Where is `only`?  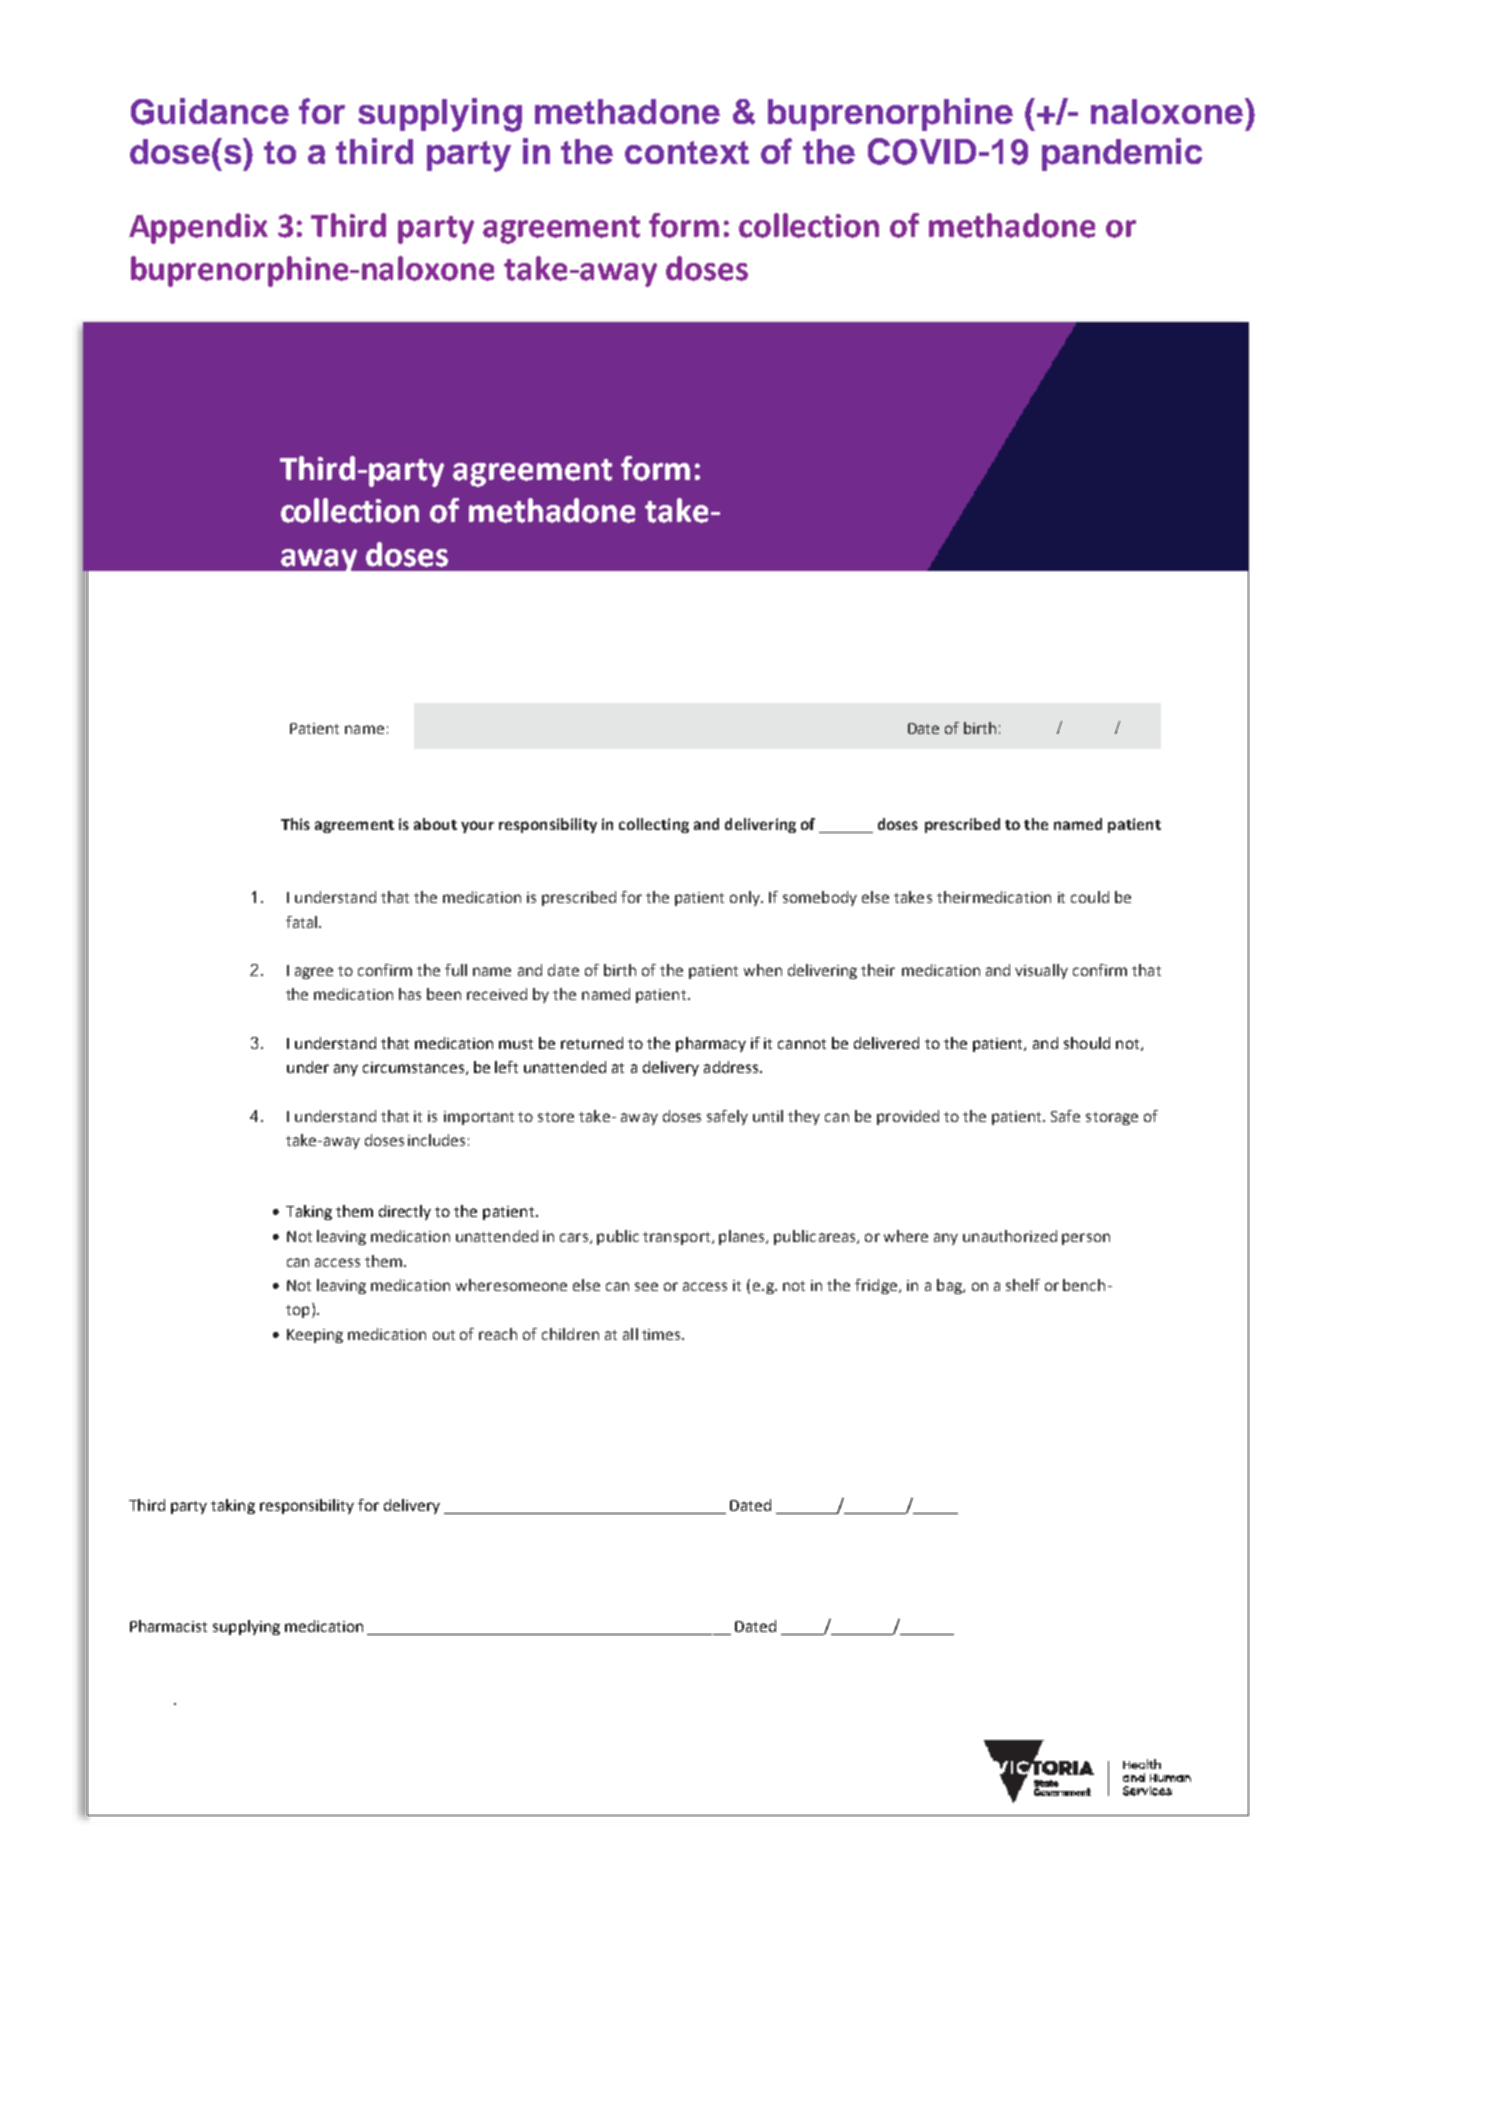 only is located at coordinates (746, 898).
